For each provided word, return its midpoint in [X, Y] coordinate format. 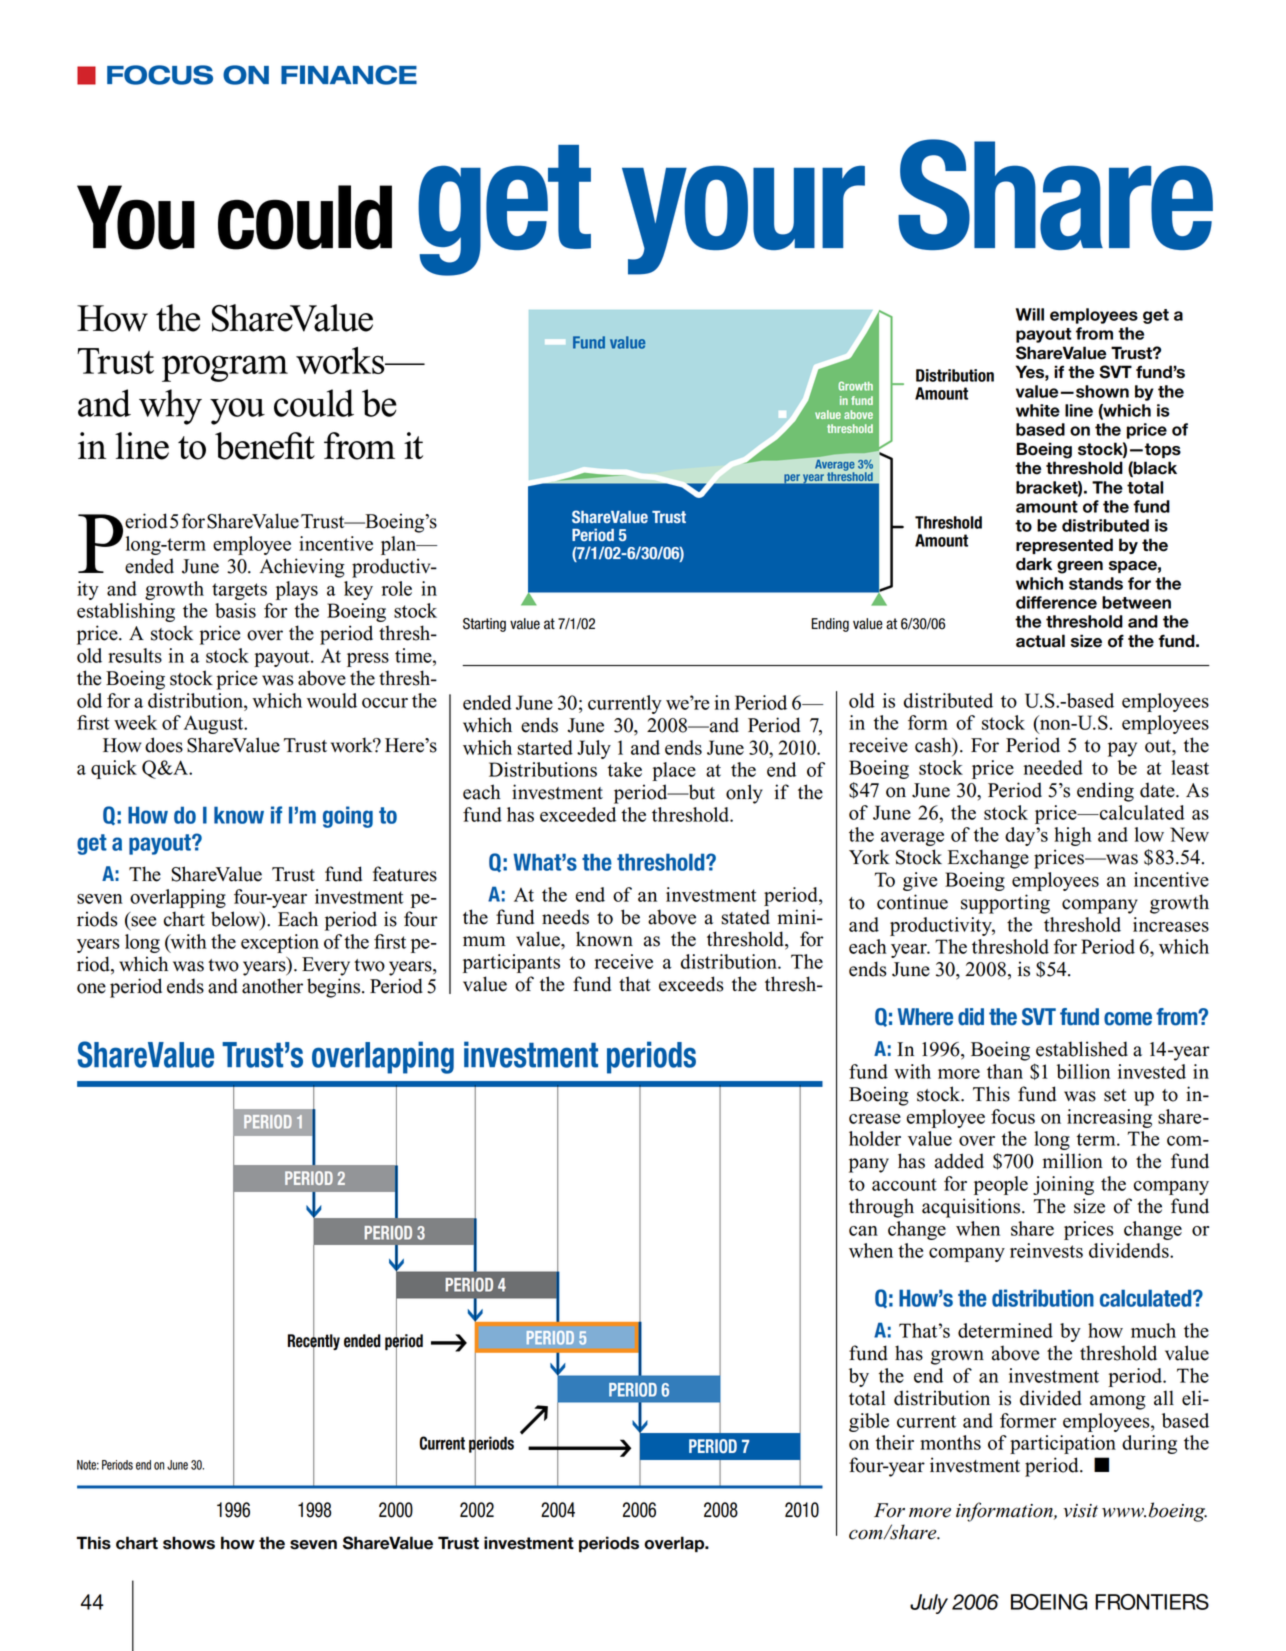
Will [1030, 314]
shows [189, 1543]
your [743, 220]
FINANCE [349, 75]
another [272, 986]
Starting [484, 625]
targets [239, 591]
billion [1083, 1071]
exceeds [691, 984]
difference [1056, 602]
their [895, 1442]
